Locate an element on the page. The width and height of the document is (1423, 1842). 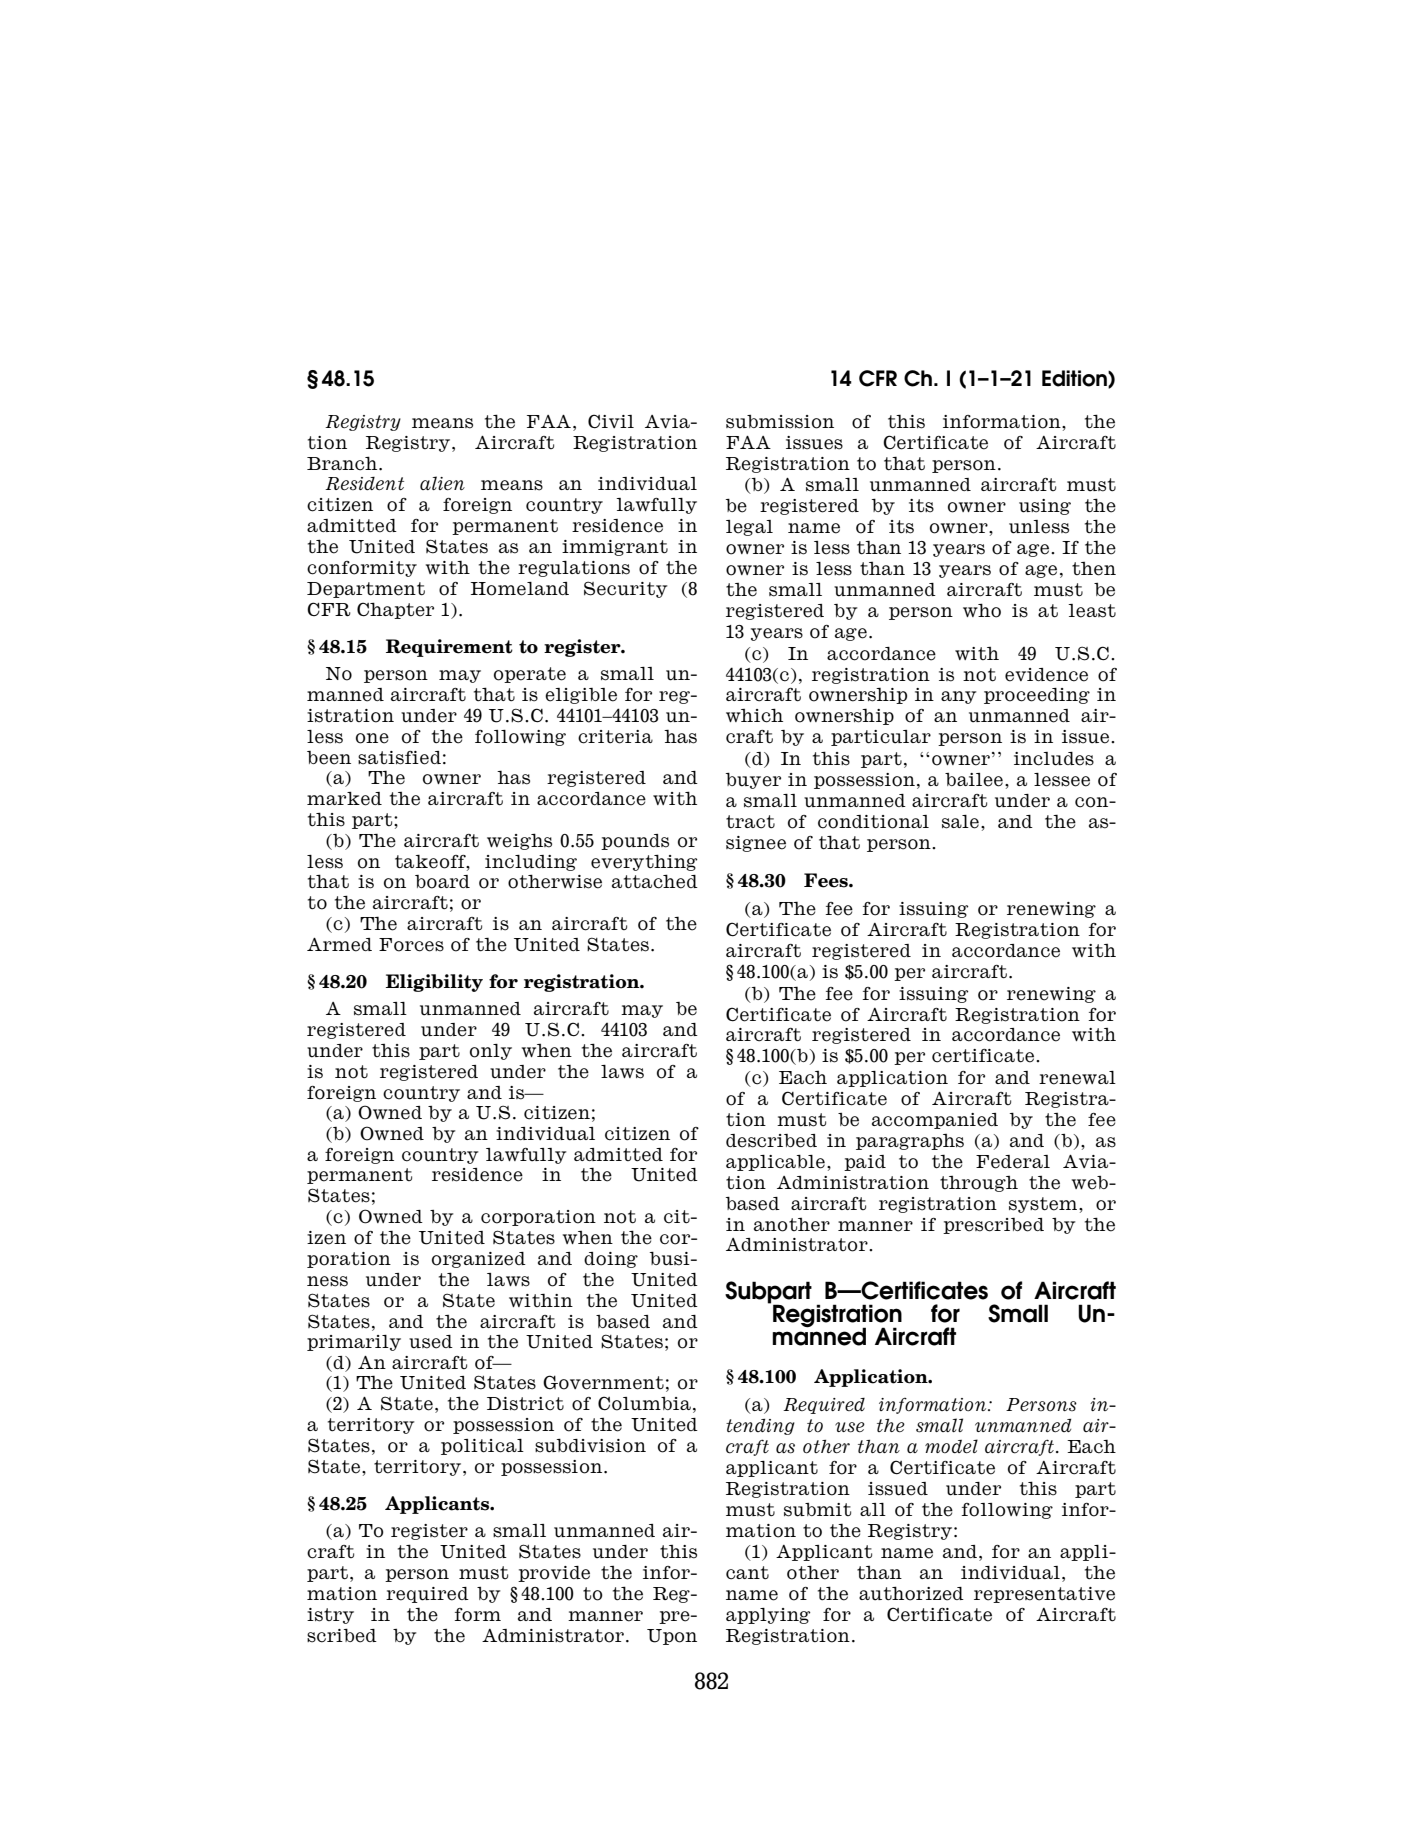
renewal is located at coordinates (1077, 1078).
